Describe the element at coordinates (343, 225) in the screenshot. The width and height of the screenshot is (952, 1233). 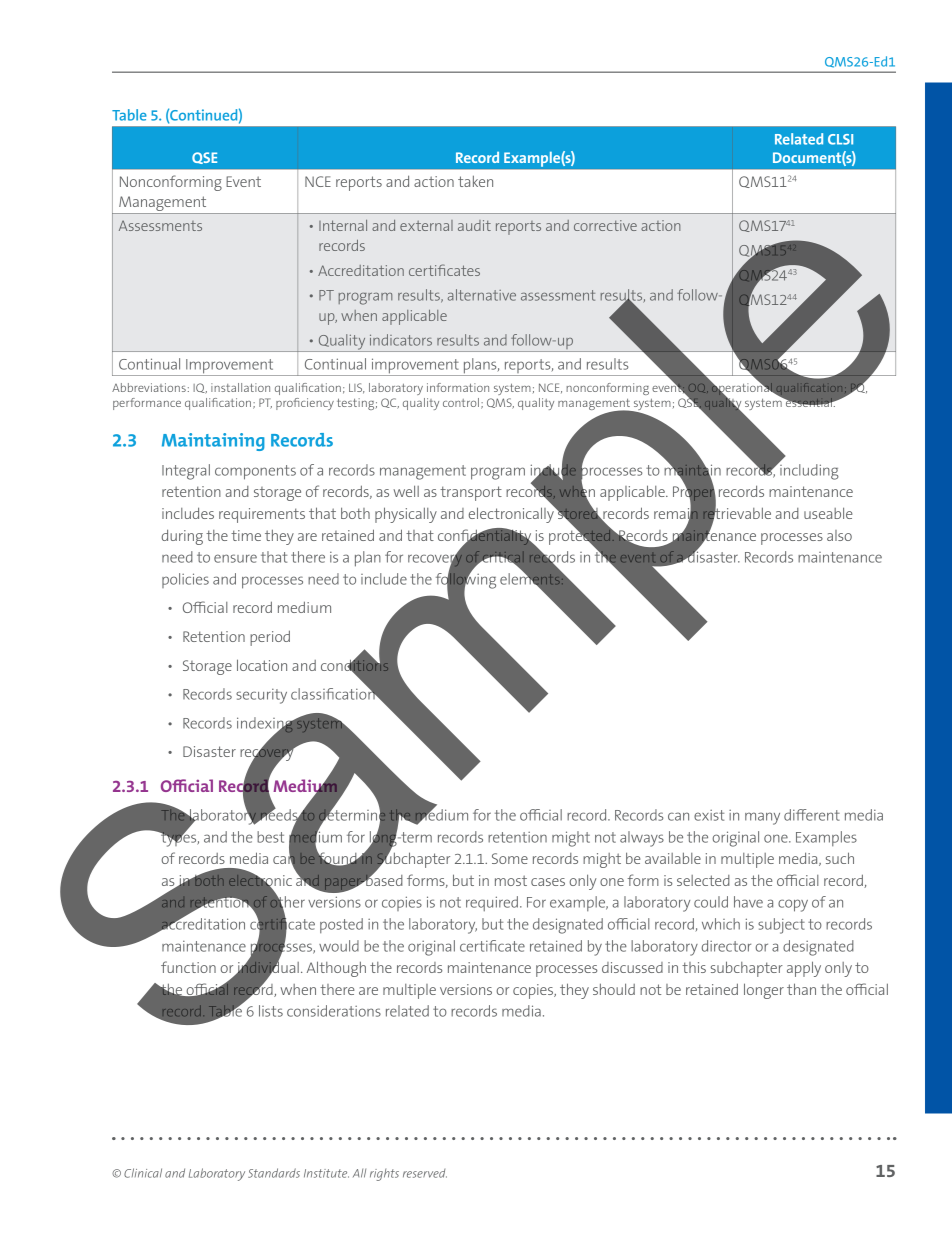
I see `Internal` at that location.
